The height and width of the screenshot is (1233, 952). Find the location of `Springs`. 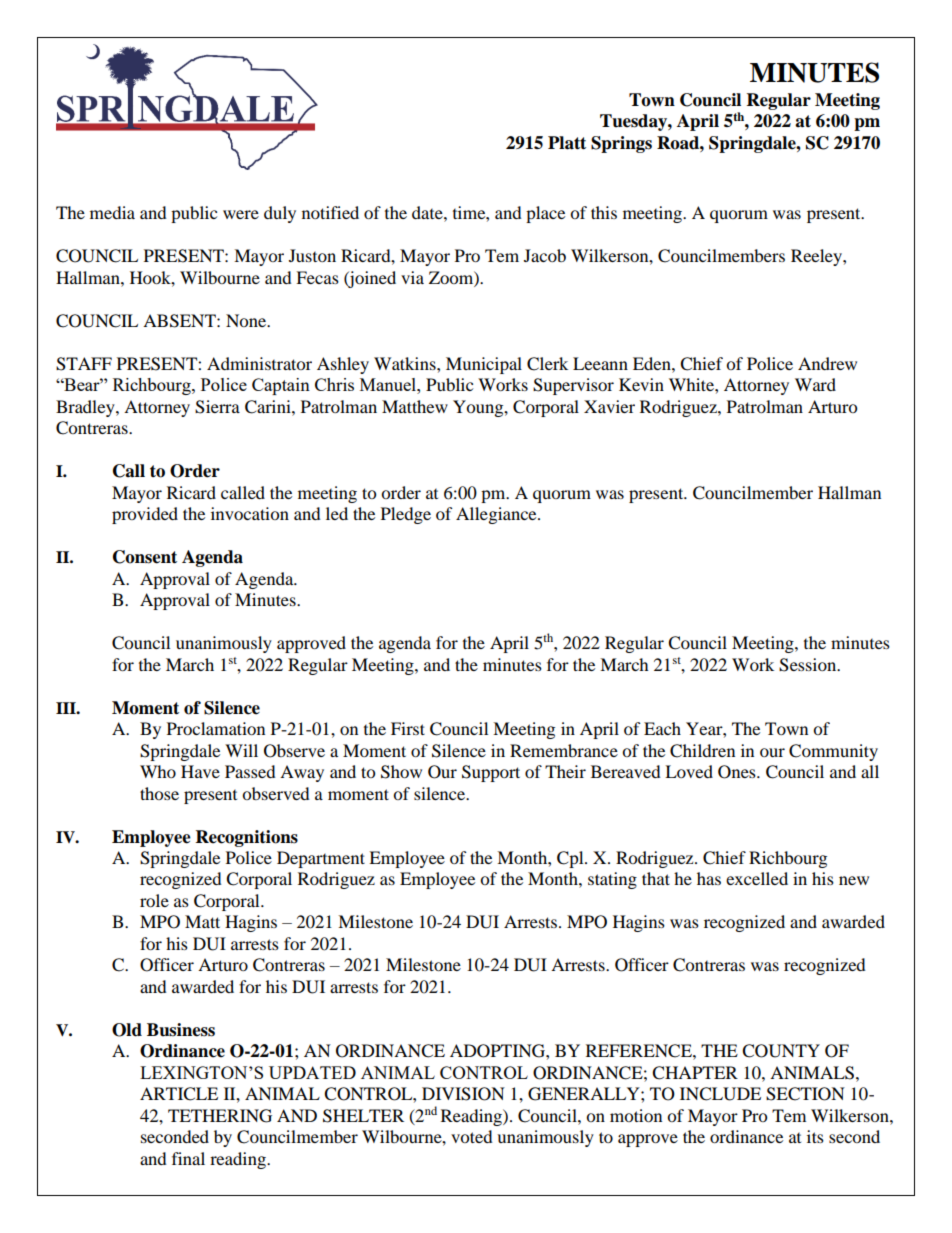

Springs is located at coordinates (621, 144).
